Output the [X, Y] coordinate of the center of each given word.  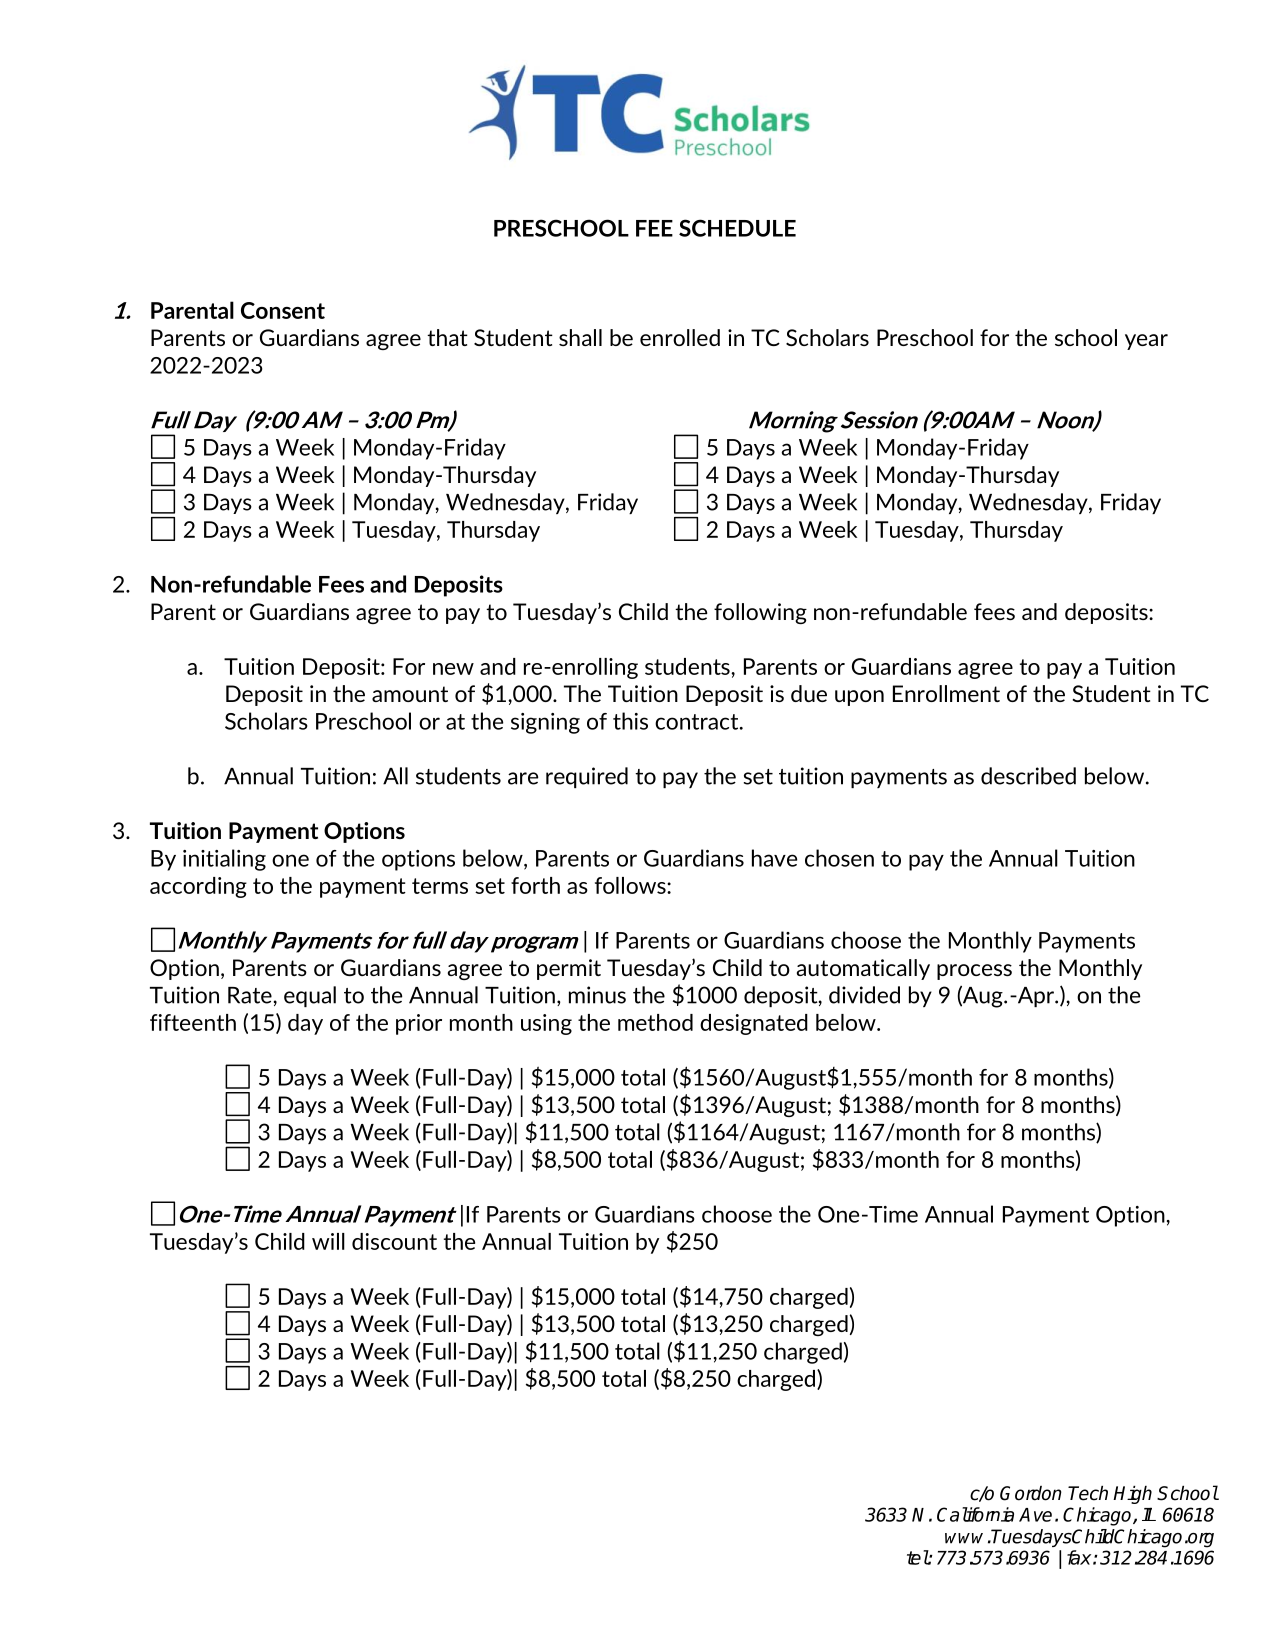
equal [310, 996]
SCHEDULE [737, 228]
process [974, 972]
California [975, 1514]
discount [394, 1241]
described [1028, 776]
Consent [283, 310]
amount [410, 694]
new [453, 669]
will [328, 1241]
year [1146, 342]
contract [698, 722]
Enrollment [946, 693]
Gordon [1031, 1493]
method [655, 1022]
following [760, 613]
